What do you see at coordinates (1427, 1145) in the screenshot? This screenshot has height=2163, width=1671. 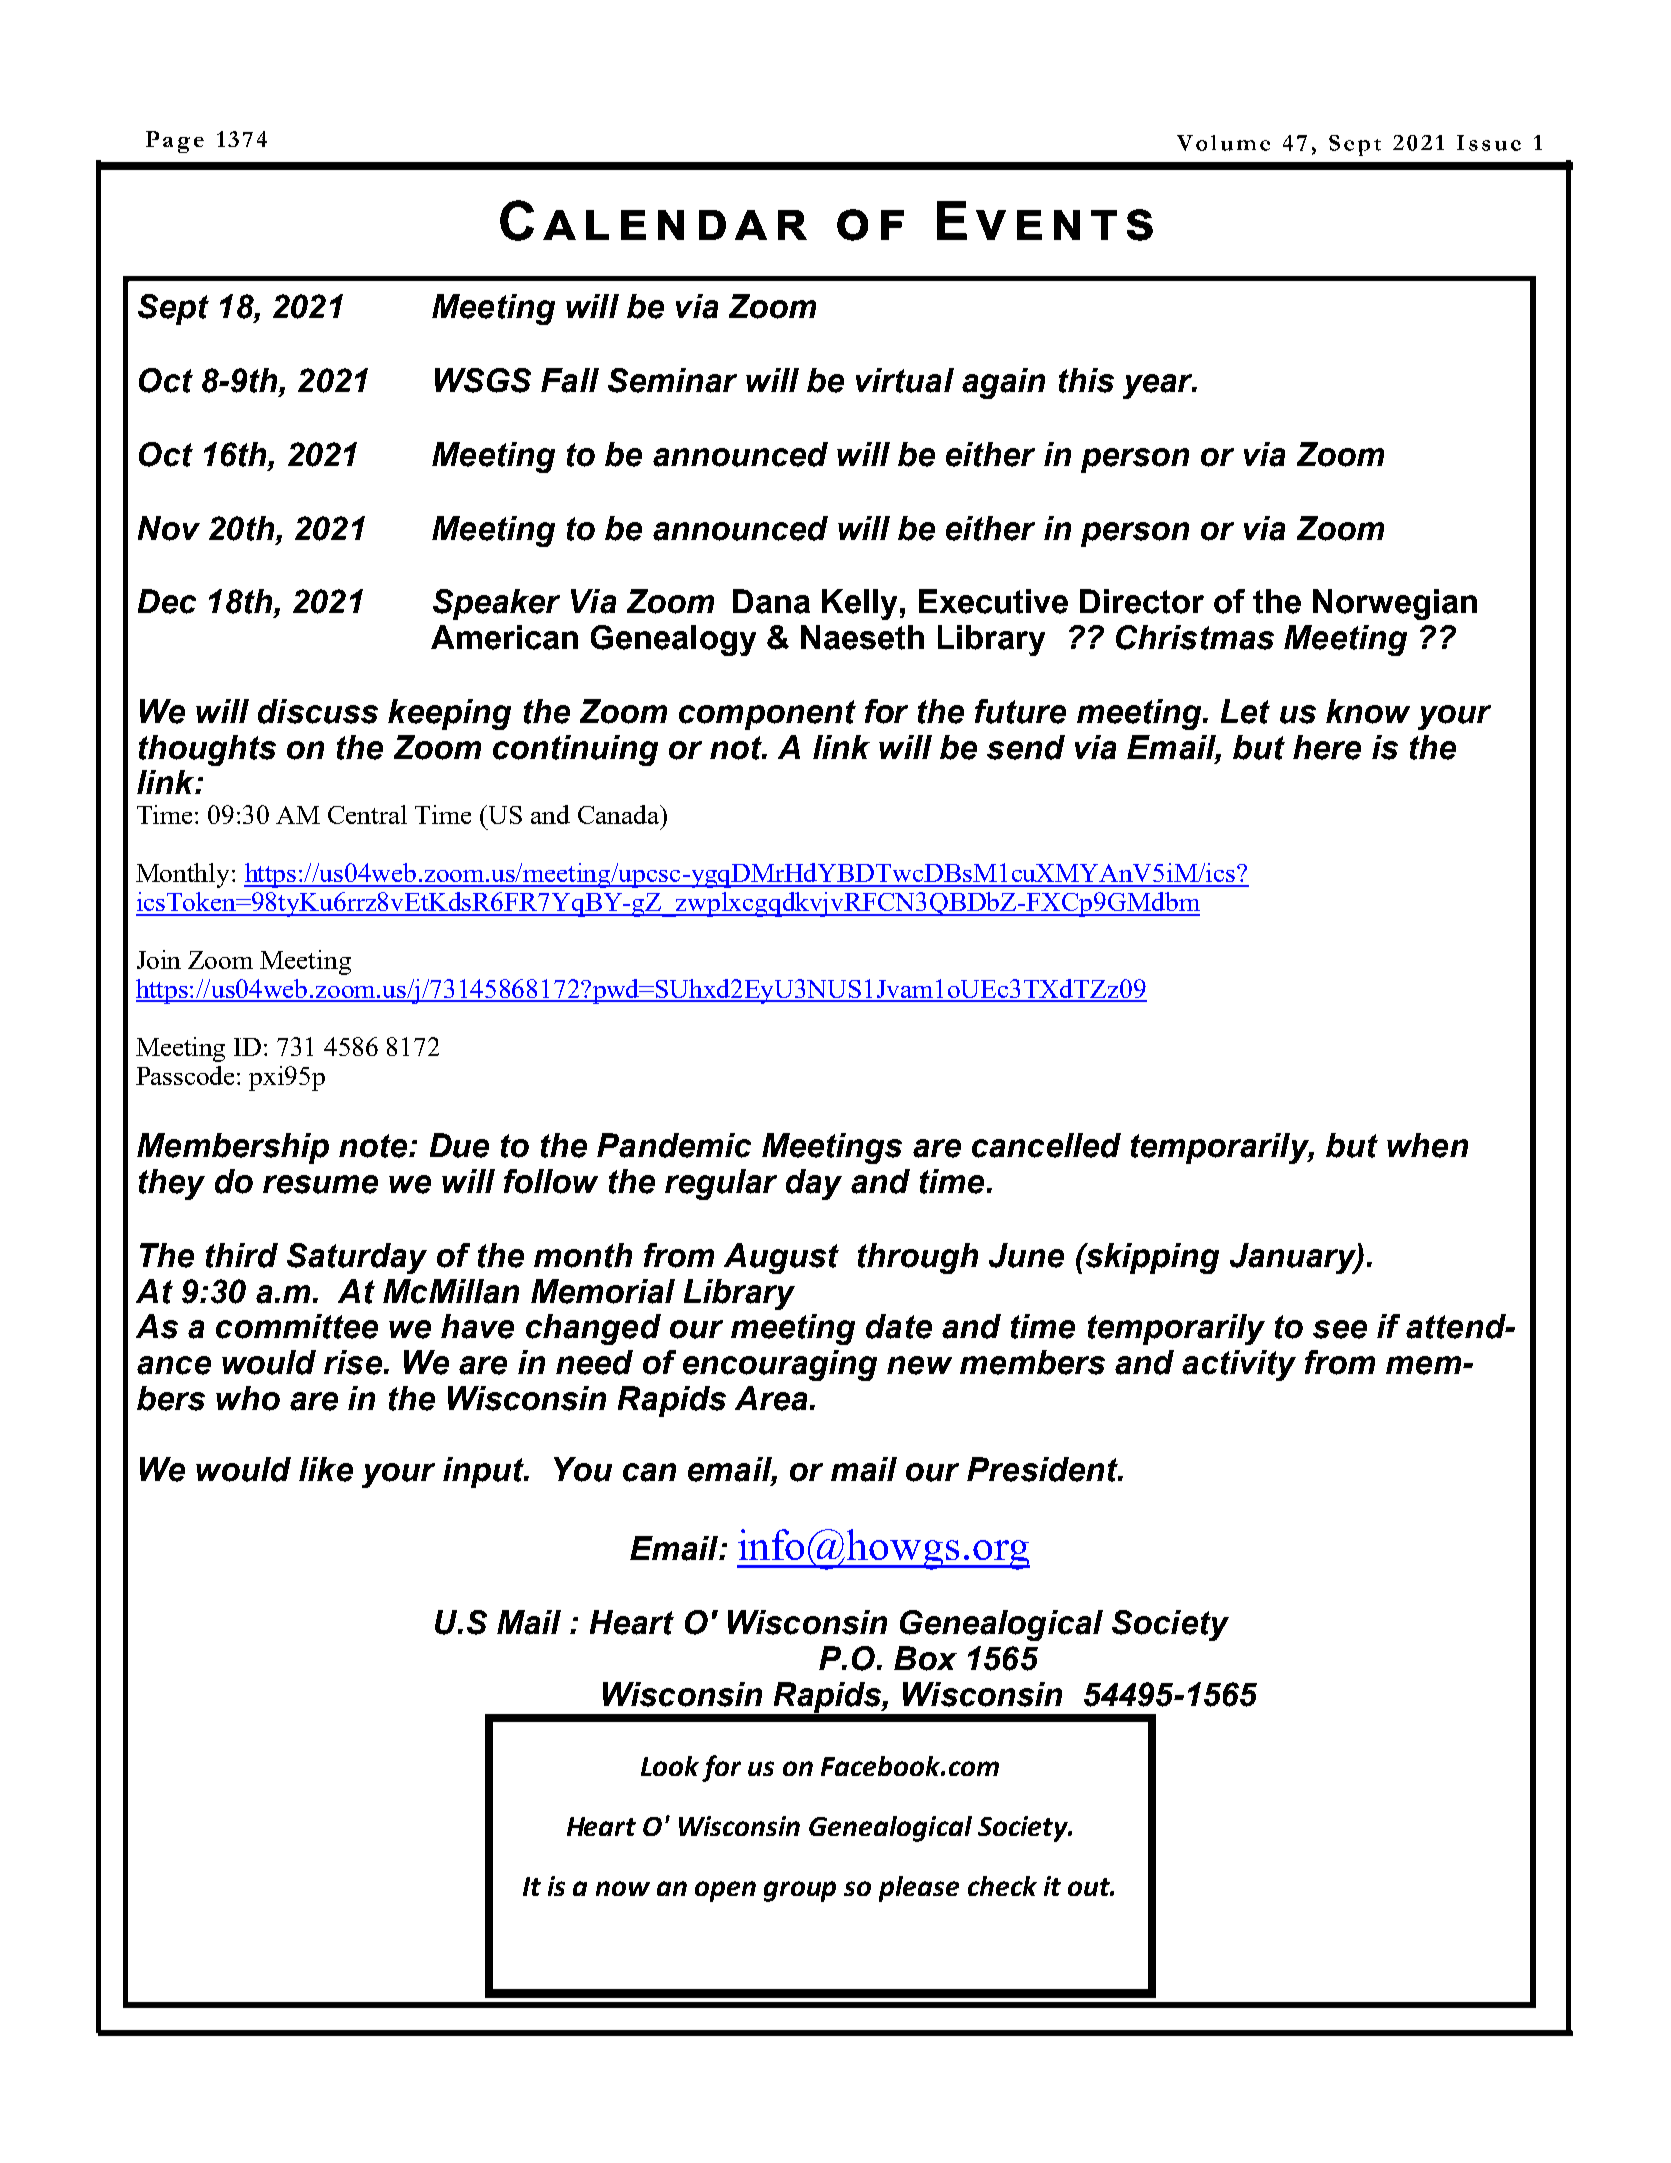 I see `when` at bounding box center [1427, 1145].
